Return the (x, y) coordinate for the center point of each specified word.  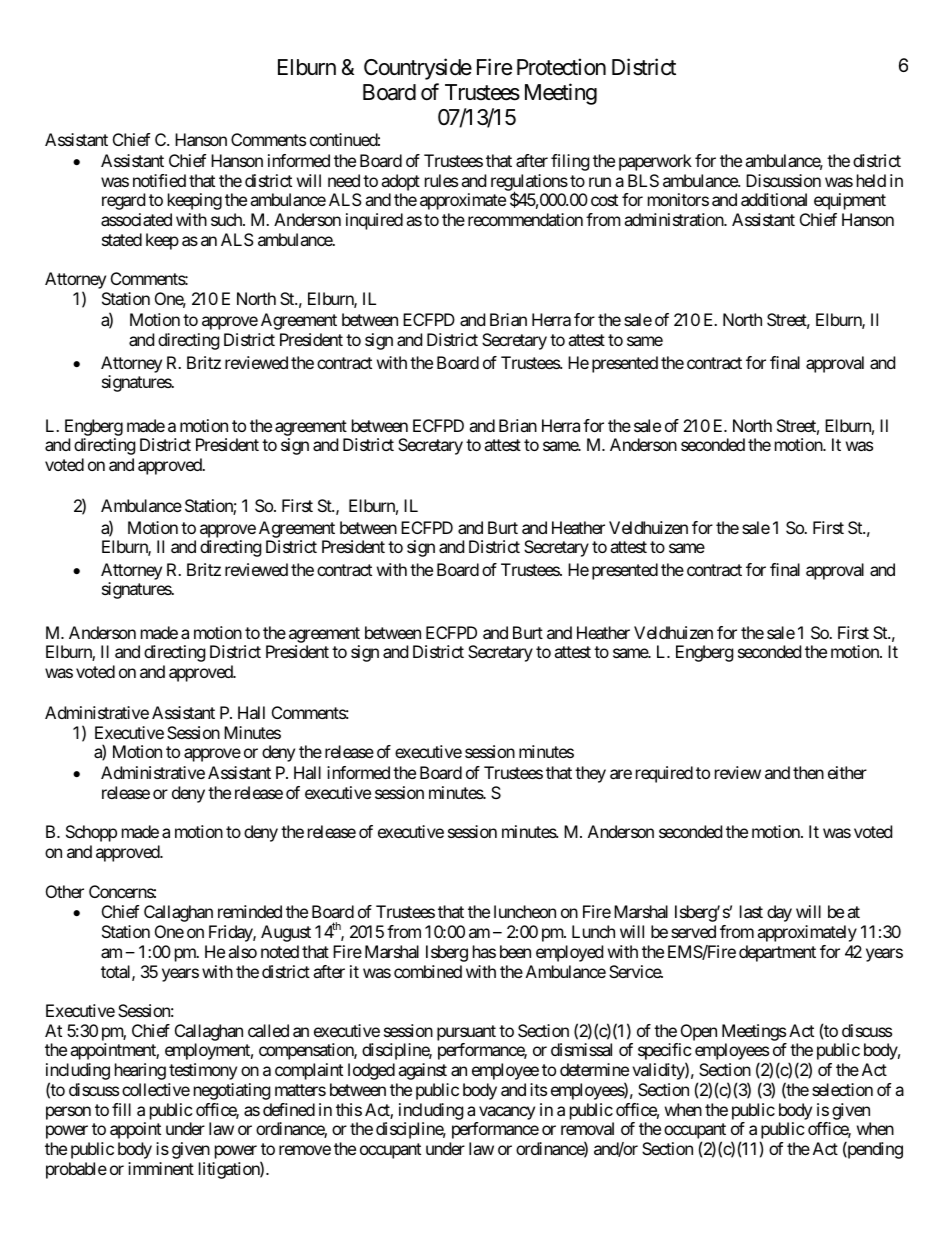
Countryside (418, 69)
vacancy (507, 1113)
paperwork (655, 162)
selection (842, 1089)
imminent (161, 1168)
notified (159, 180)
